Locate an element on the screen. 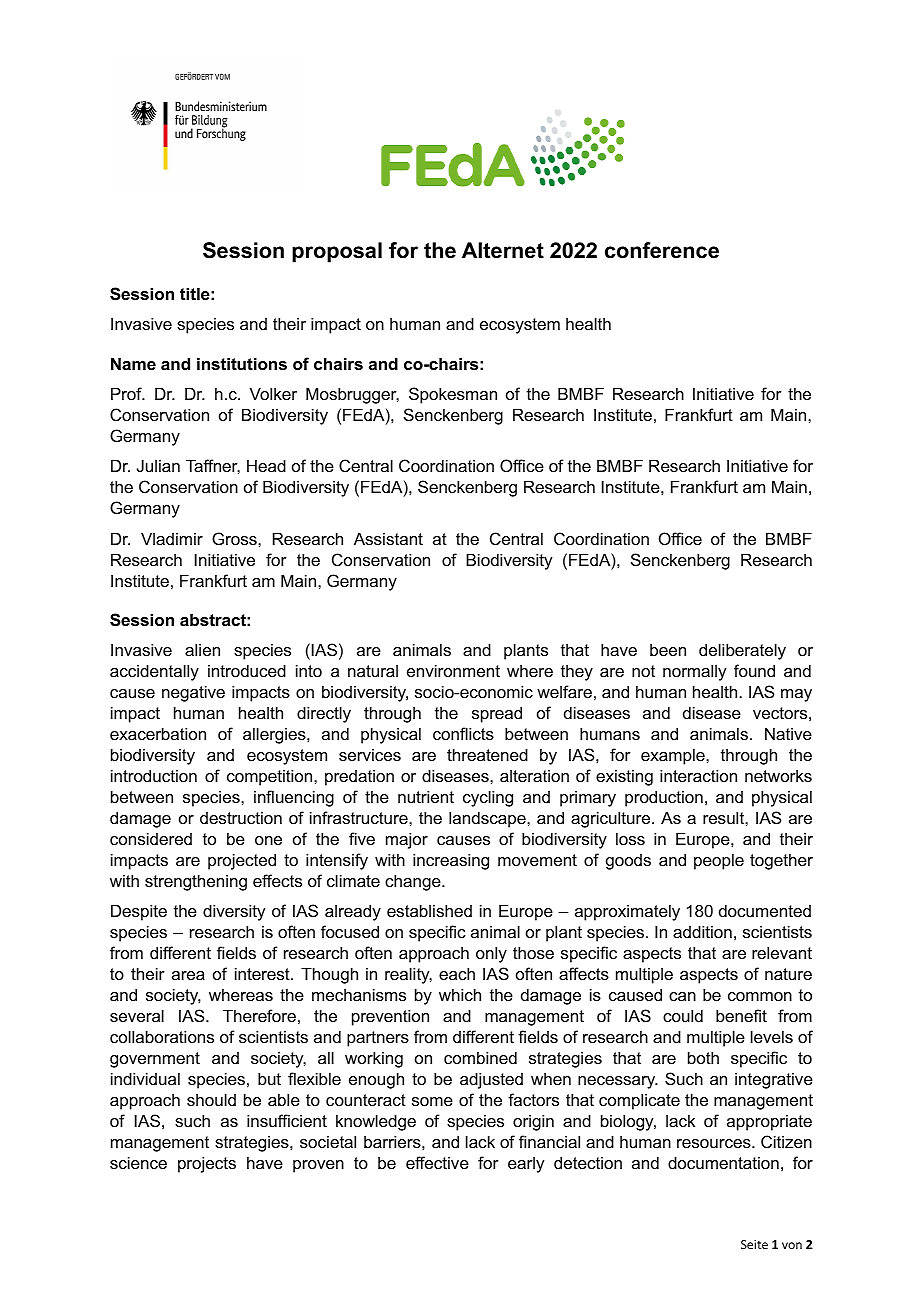 The height and width of the screenshot is (1307, 924). Alternet is located at coordinates (503, 250).
